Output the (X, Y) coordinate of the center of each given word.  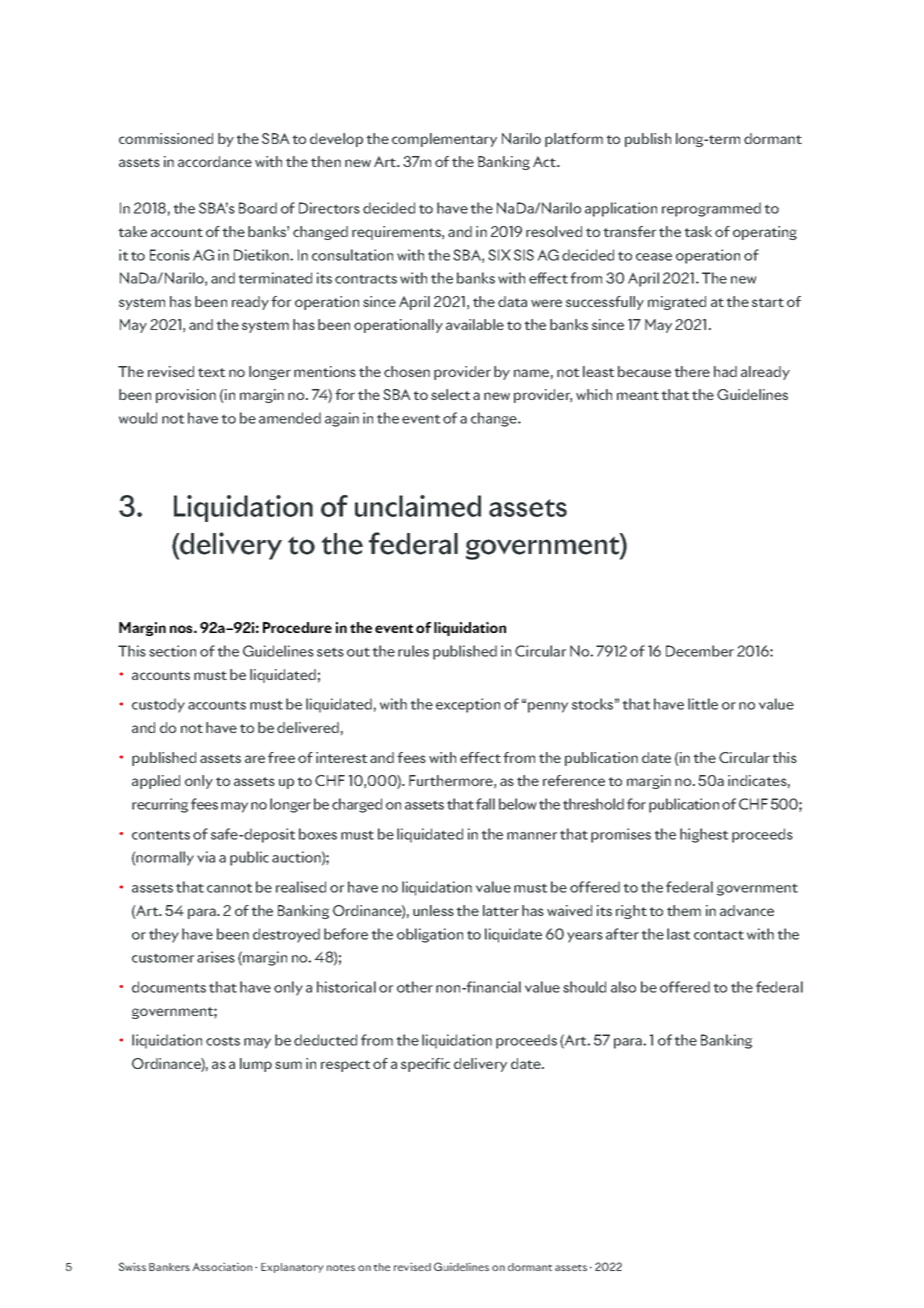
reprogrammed (711, 209)
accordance (215, 161)
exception (468, 705)
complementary (444, 140)
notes (341, 1268)
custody (158, 705)
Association (222, 1266)
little (703, 704)
